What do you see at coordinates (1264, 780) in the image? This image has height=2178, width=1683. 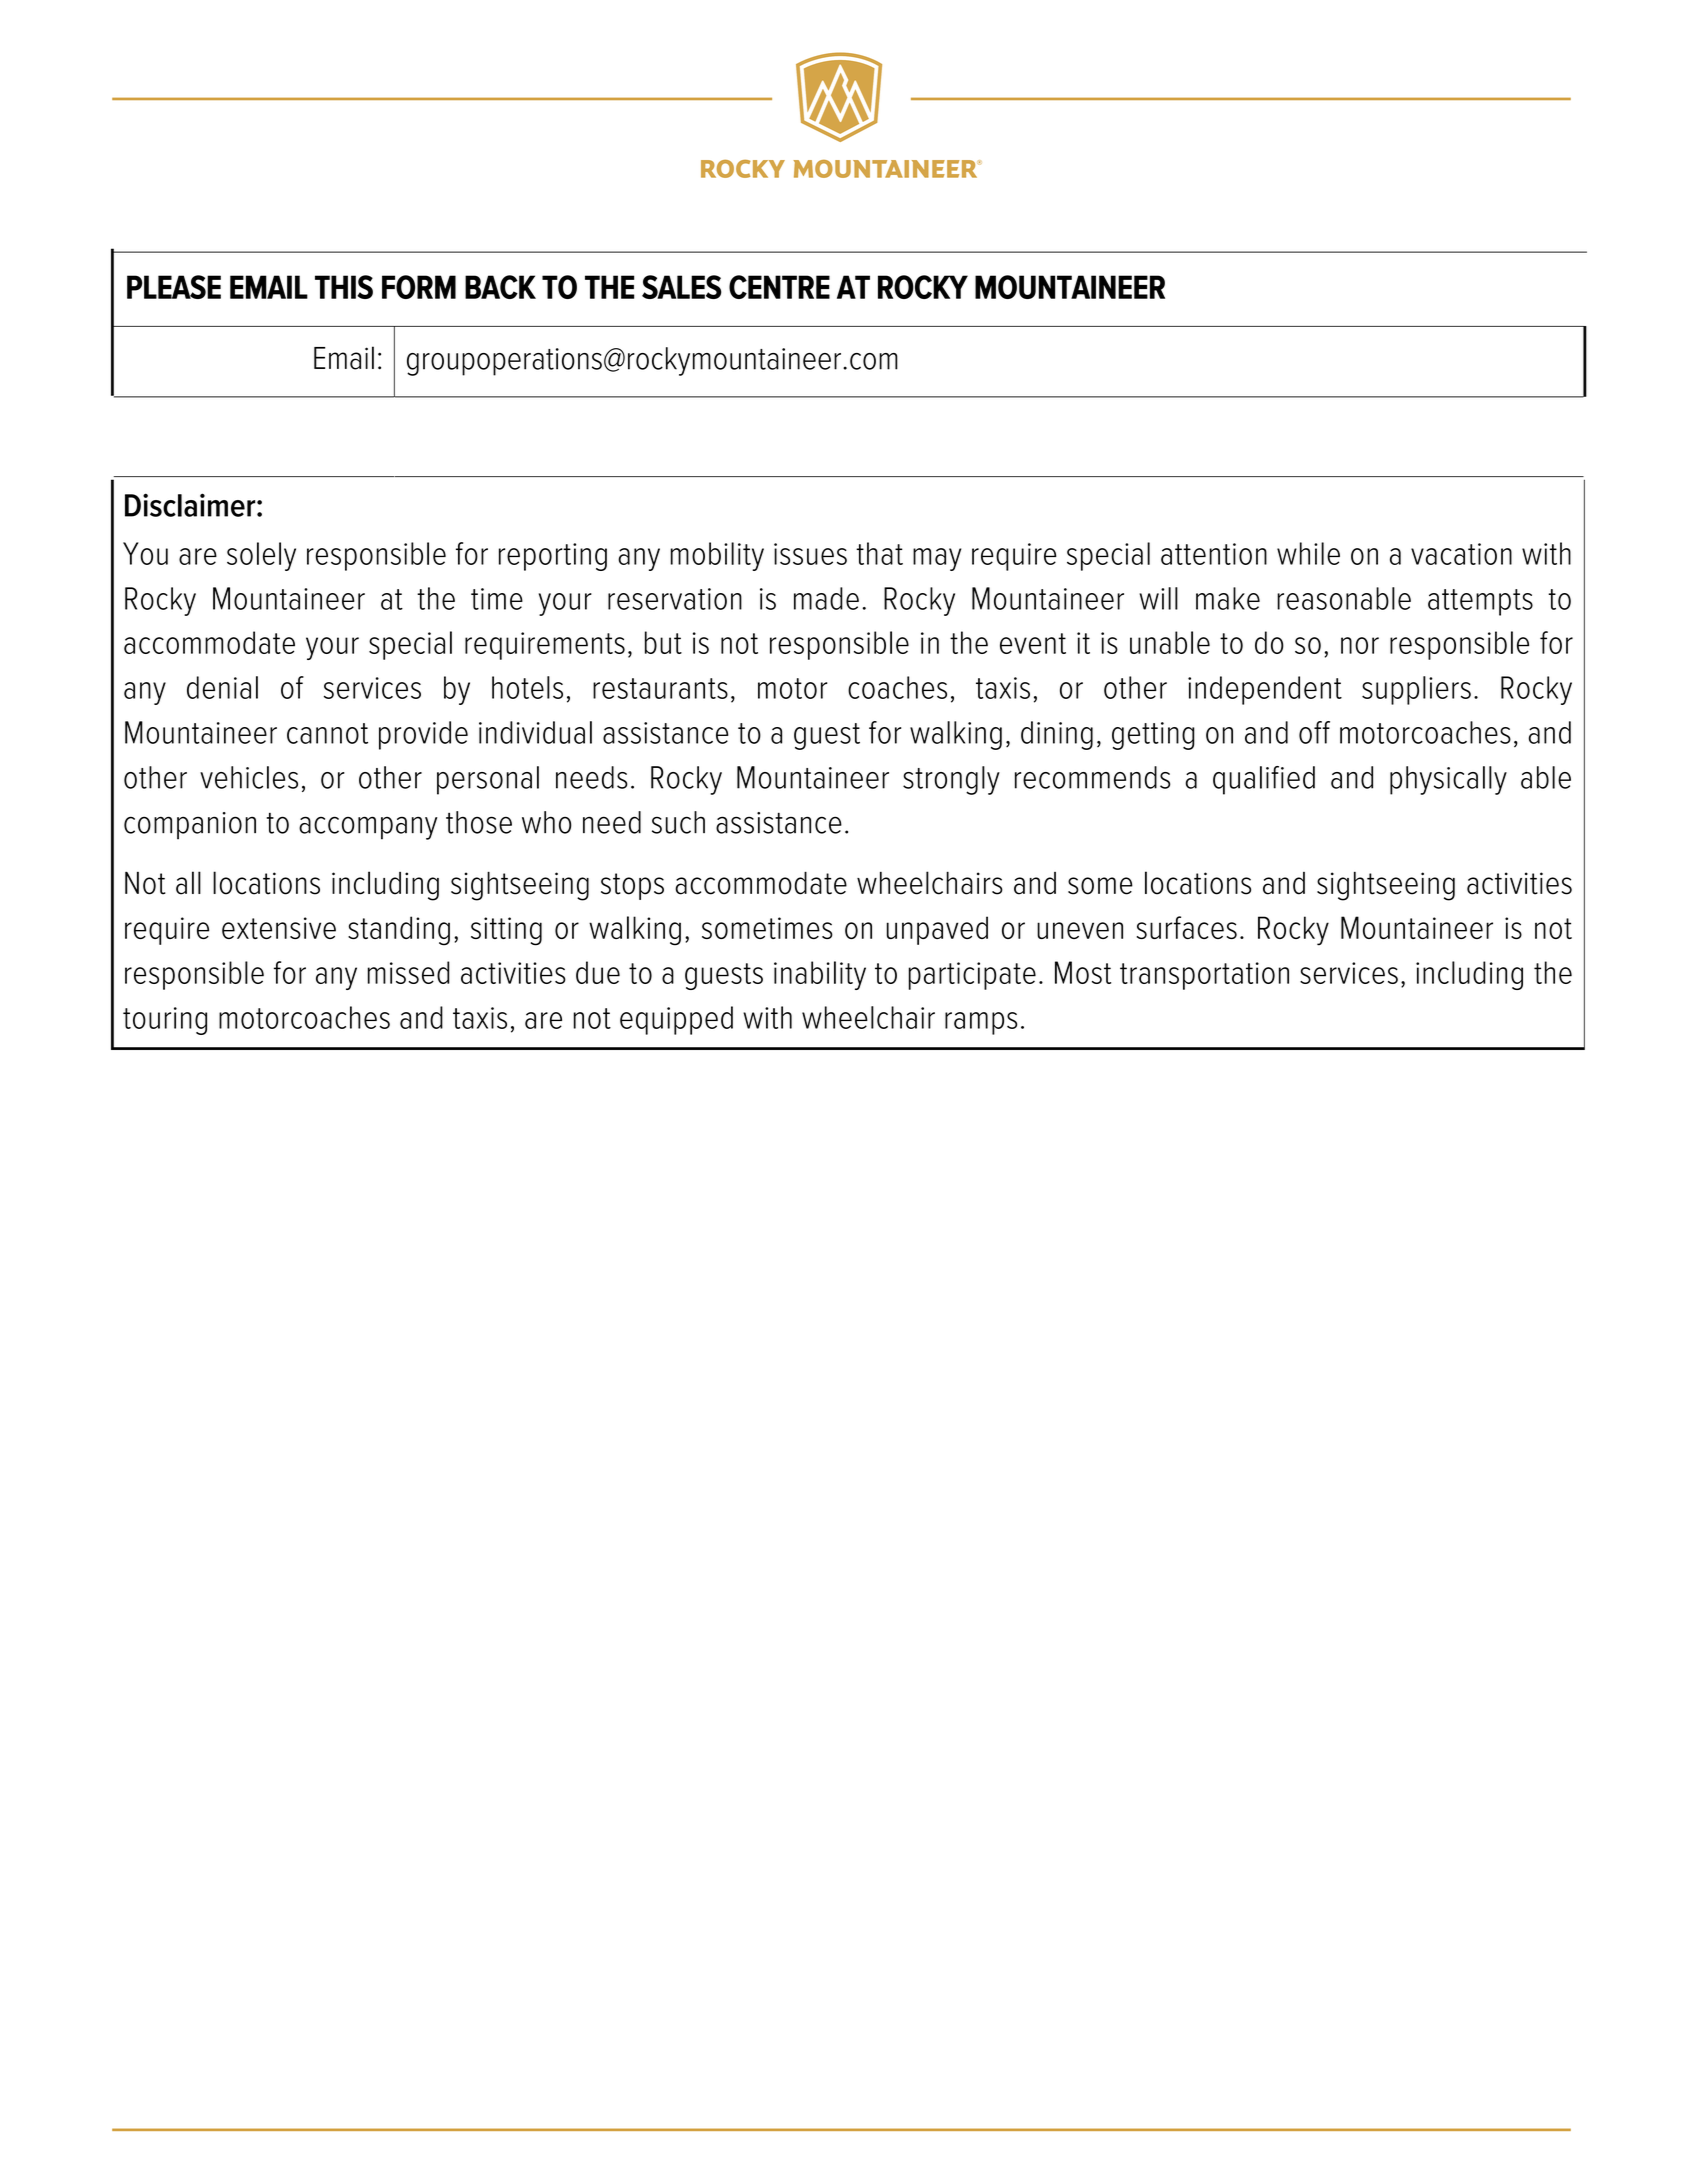 I see `qualified` at bounding box center [1264, 780].
